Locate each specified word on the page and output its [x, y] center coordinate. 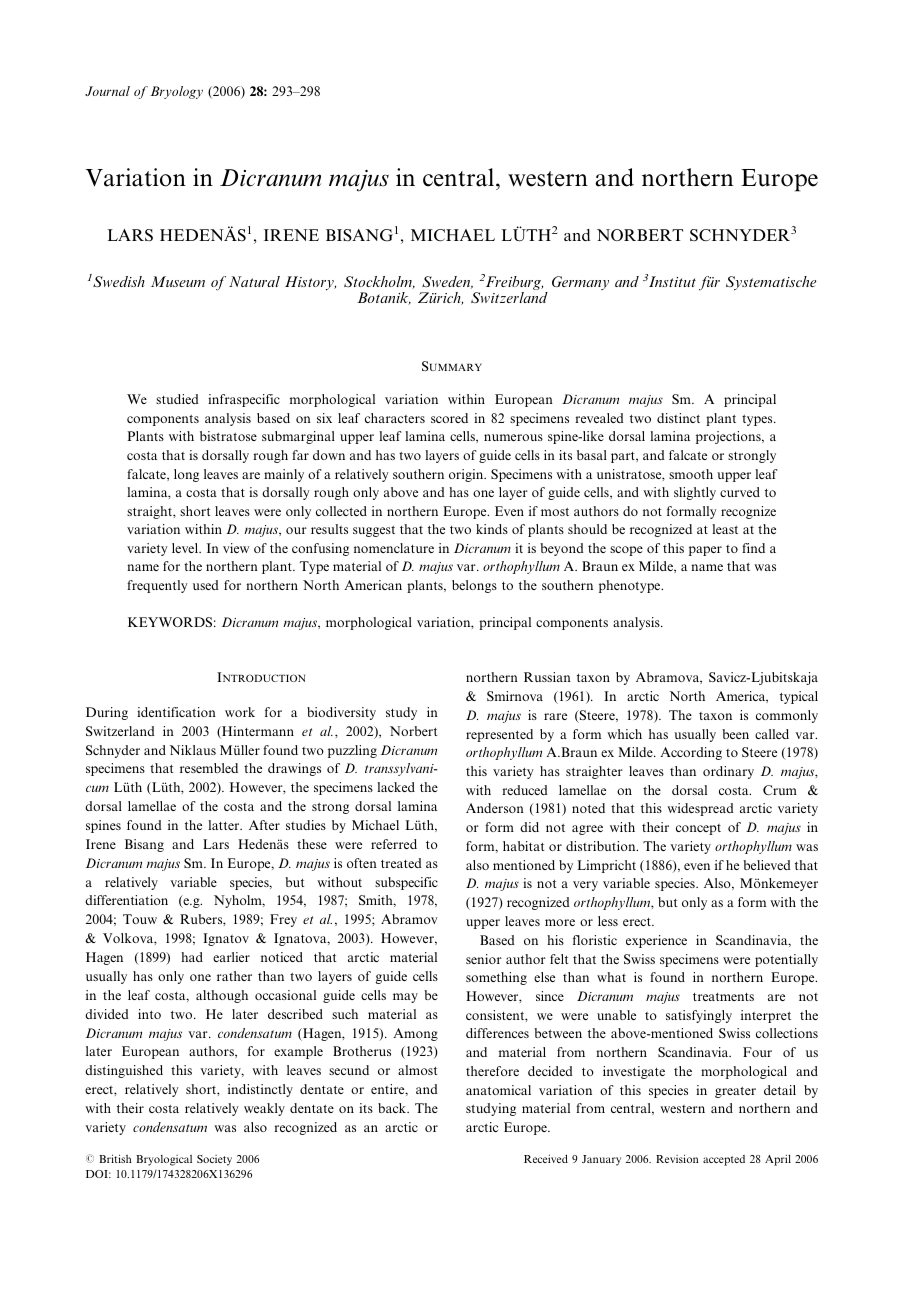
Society [214, 1160]
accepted [724, 1160]
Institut [672, 281]
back [393, 1108]
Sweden [447, 282]
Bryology [176, 92]
